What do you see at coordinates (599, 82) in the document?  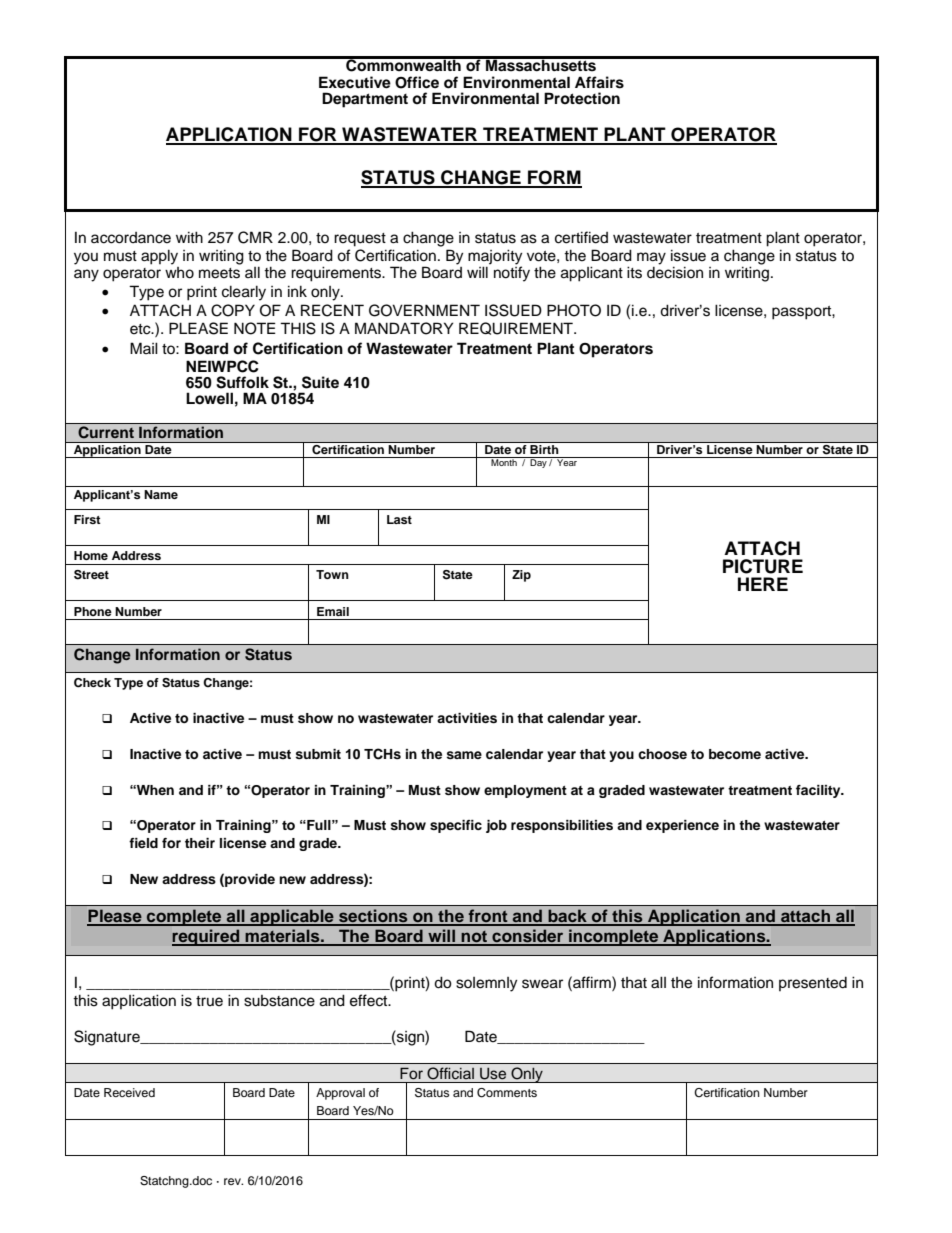 I see `Affairs` at bounding box center [599, 82].
